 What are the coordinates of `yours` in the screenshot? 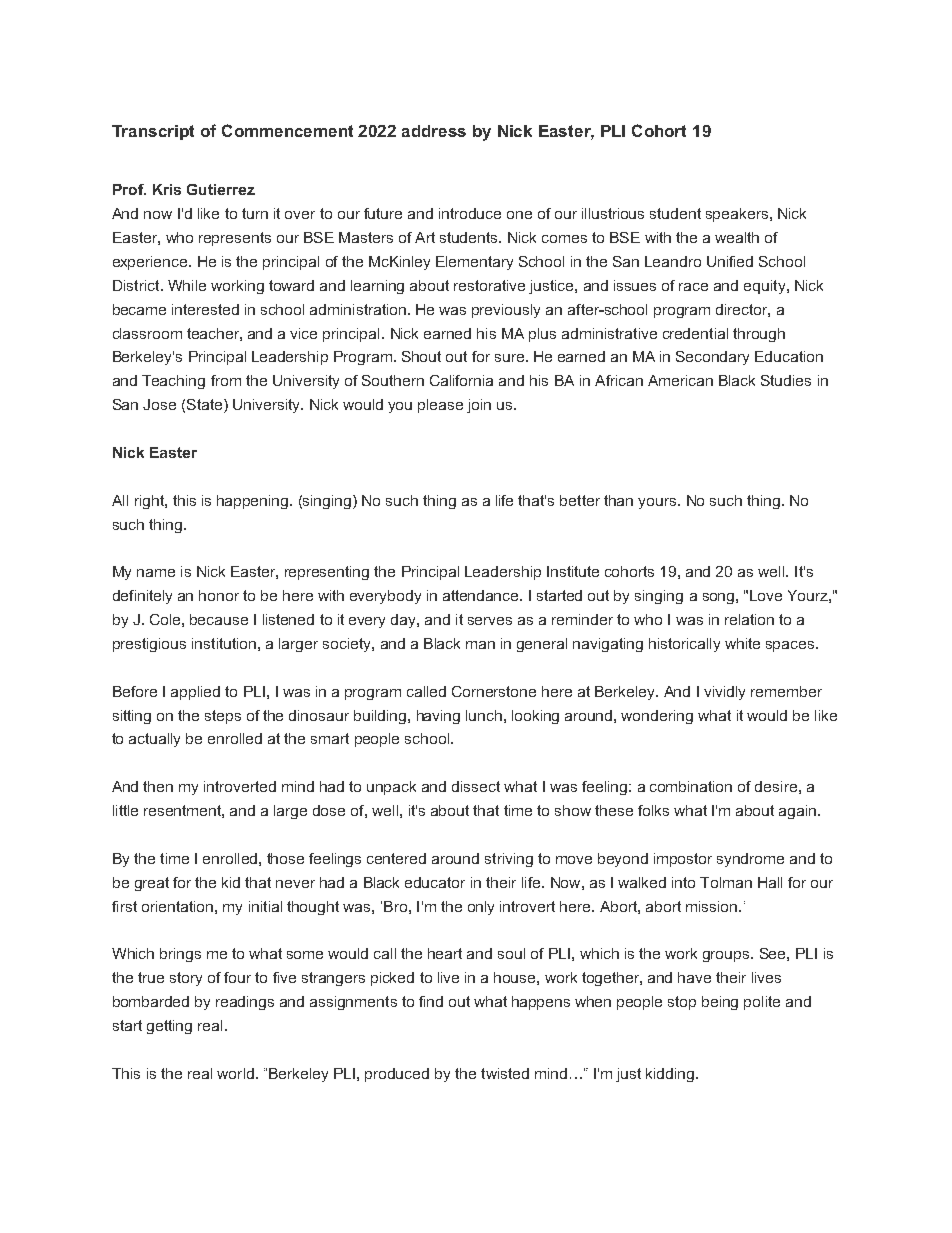 It's located at (658, 503).
